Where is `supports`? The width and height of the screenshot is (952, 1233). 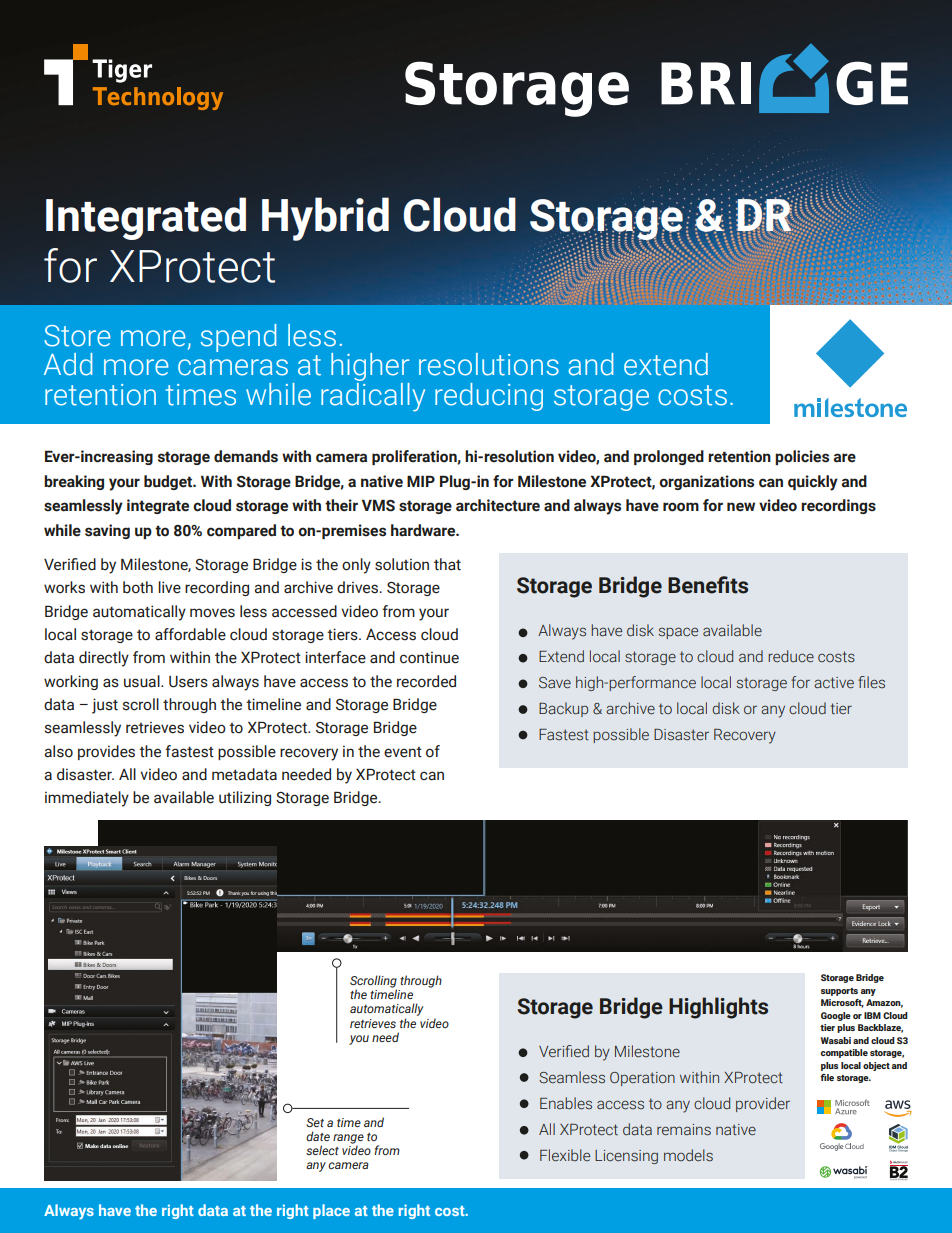 supports is located at coordinates (839, 992).
